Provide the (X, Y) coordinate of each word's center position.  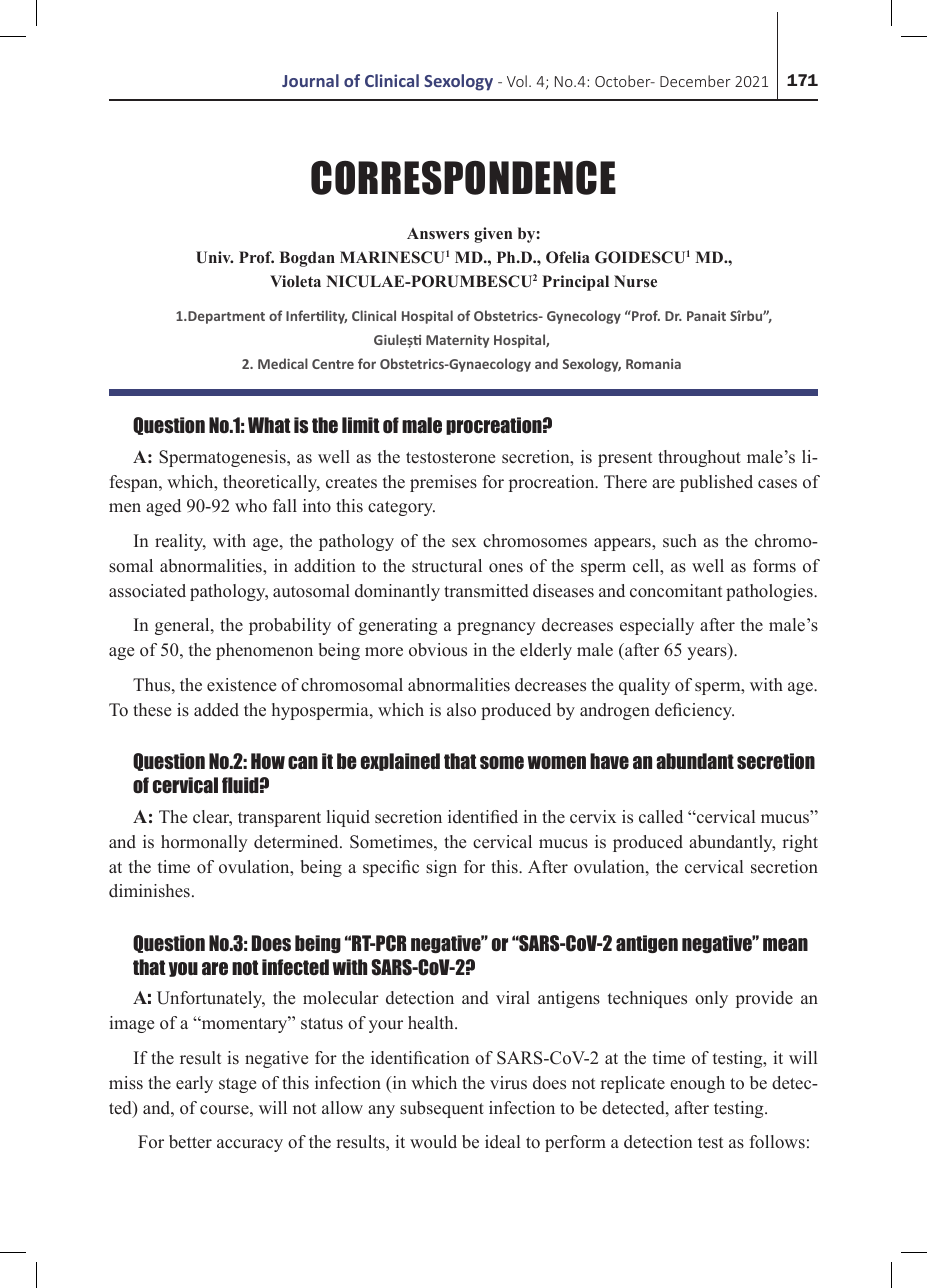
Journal (310, 80)
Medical (283, 363)
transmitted (486, 591)
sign (441, 868)
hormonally (204, 843)
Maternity (458, 341)
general (183, 626)
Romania (653, 364)
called (661, 817)
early (194, 1084)
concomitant (676, 591)
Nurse (635, 281)
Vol (517, 81)
